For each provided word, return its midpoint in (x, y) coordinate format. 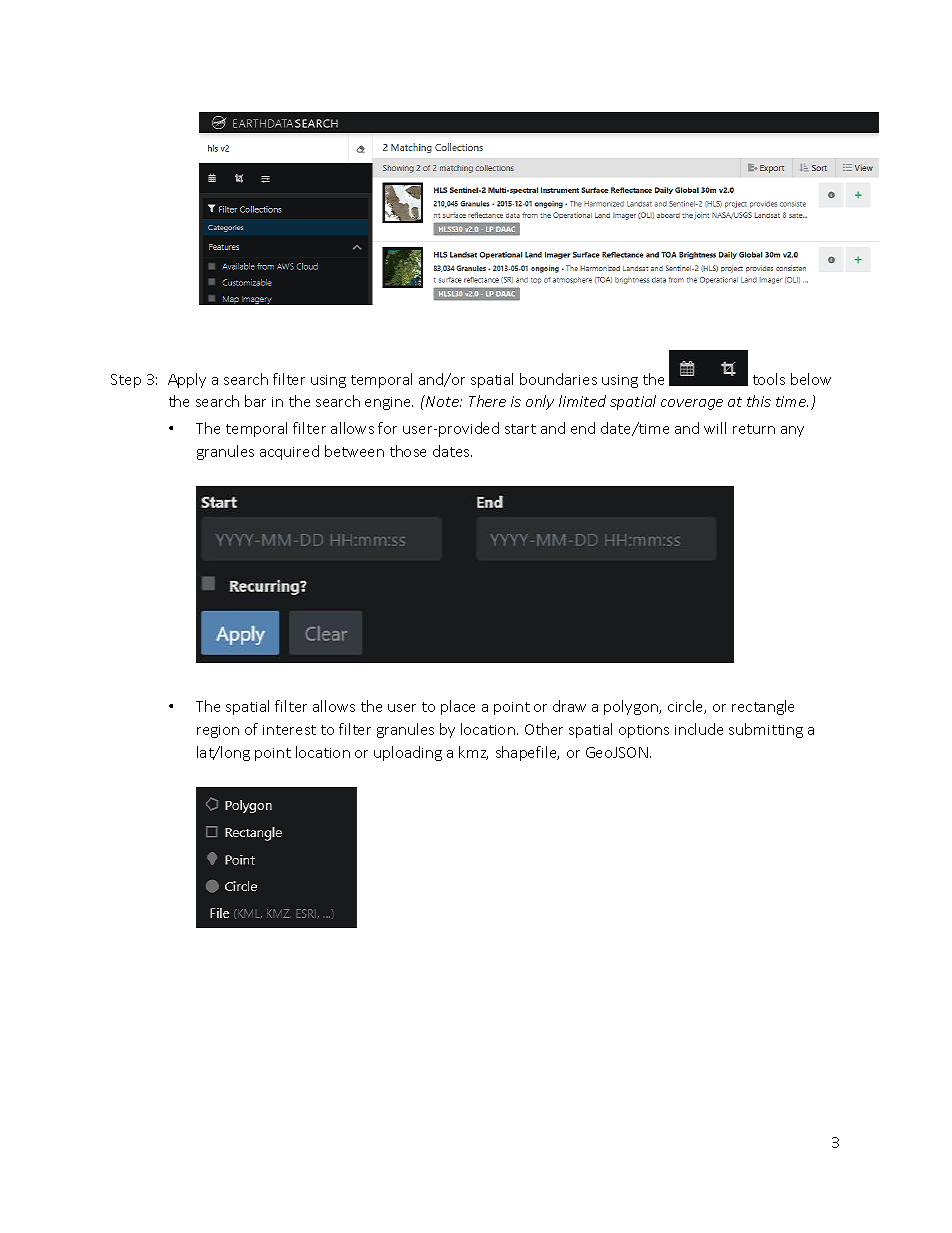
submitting (766, 730)
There (487, 401)
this (759, 401)
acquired (289, 452)
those (408, 451)
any (792, 431)
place (458, 707)
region (218, 731)
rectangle (763, 707)
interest (289, 730)
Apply (187, 380)
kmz (473, 753)
